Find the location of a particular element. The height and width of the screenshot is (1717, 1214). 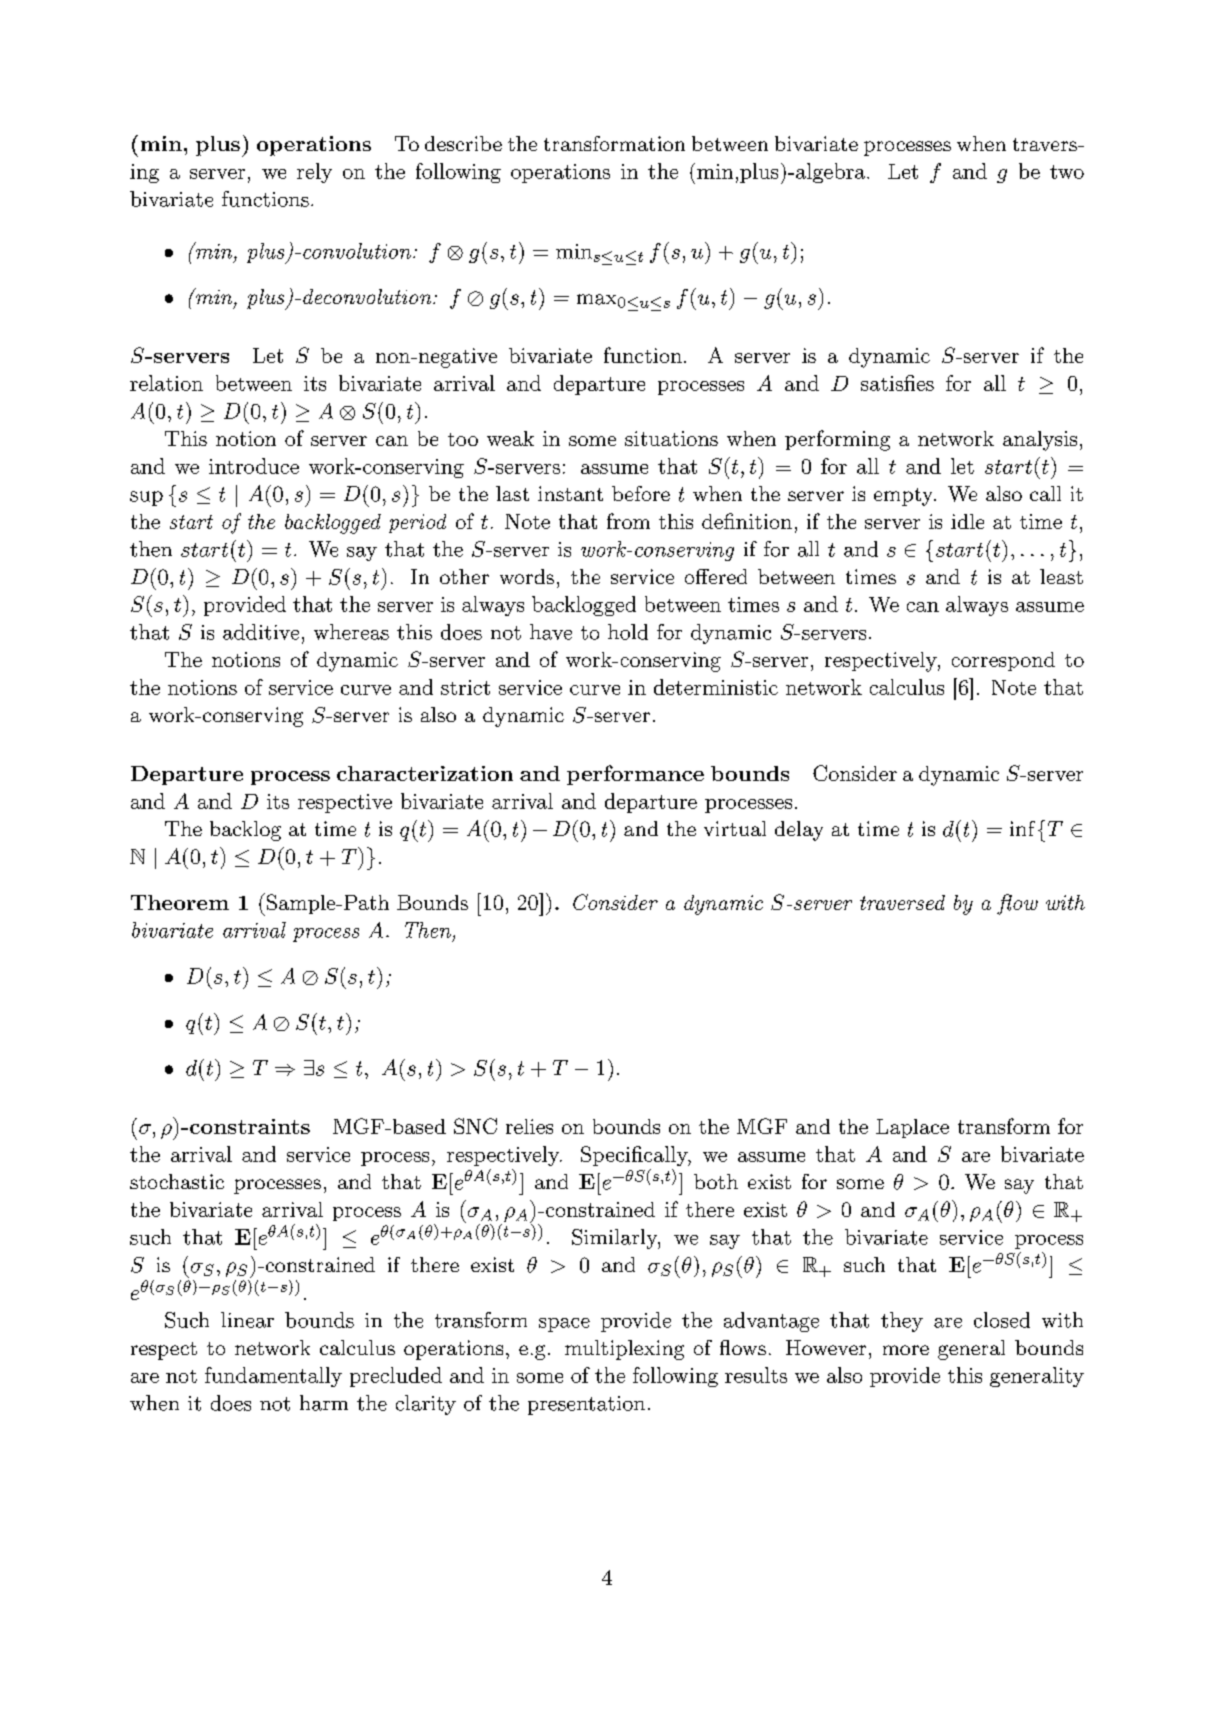

delay is located at coordinates (799, 831).
